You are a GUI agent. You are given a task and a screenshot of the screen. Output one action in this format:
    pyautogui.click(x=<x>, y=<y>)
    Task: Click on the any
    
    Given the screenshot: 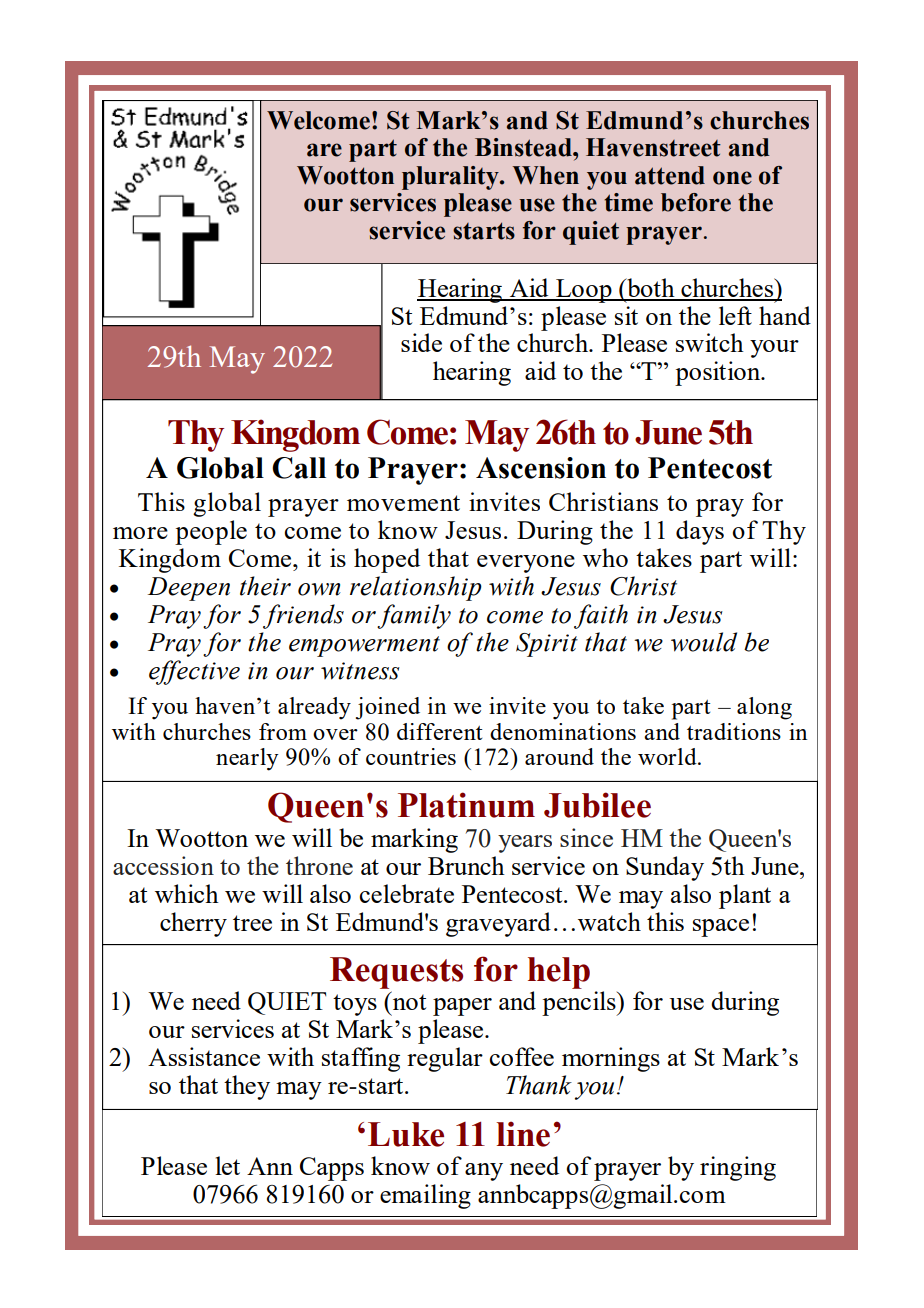 What is the action you would take?
    pyautogui.click(x=484, y=1172)
